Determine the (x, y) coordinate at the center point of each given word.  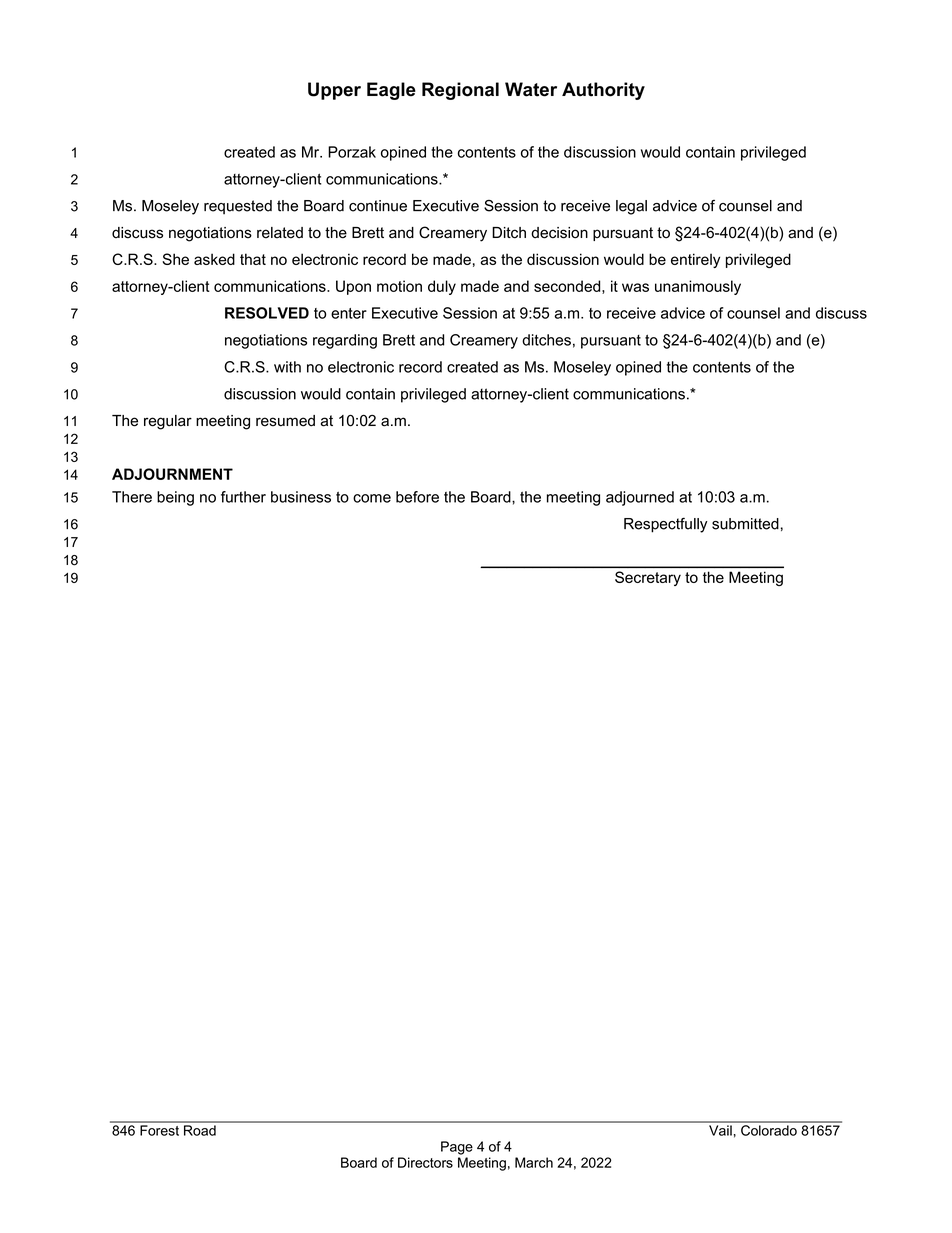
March (534, 1162)
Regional (460, 91)
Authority (603, 91)
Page (457, 1148)
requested (238, 207)
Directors (425, 1162)
